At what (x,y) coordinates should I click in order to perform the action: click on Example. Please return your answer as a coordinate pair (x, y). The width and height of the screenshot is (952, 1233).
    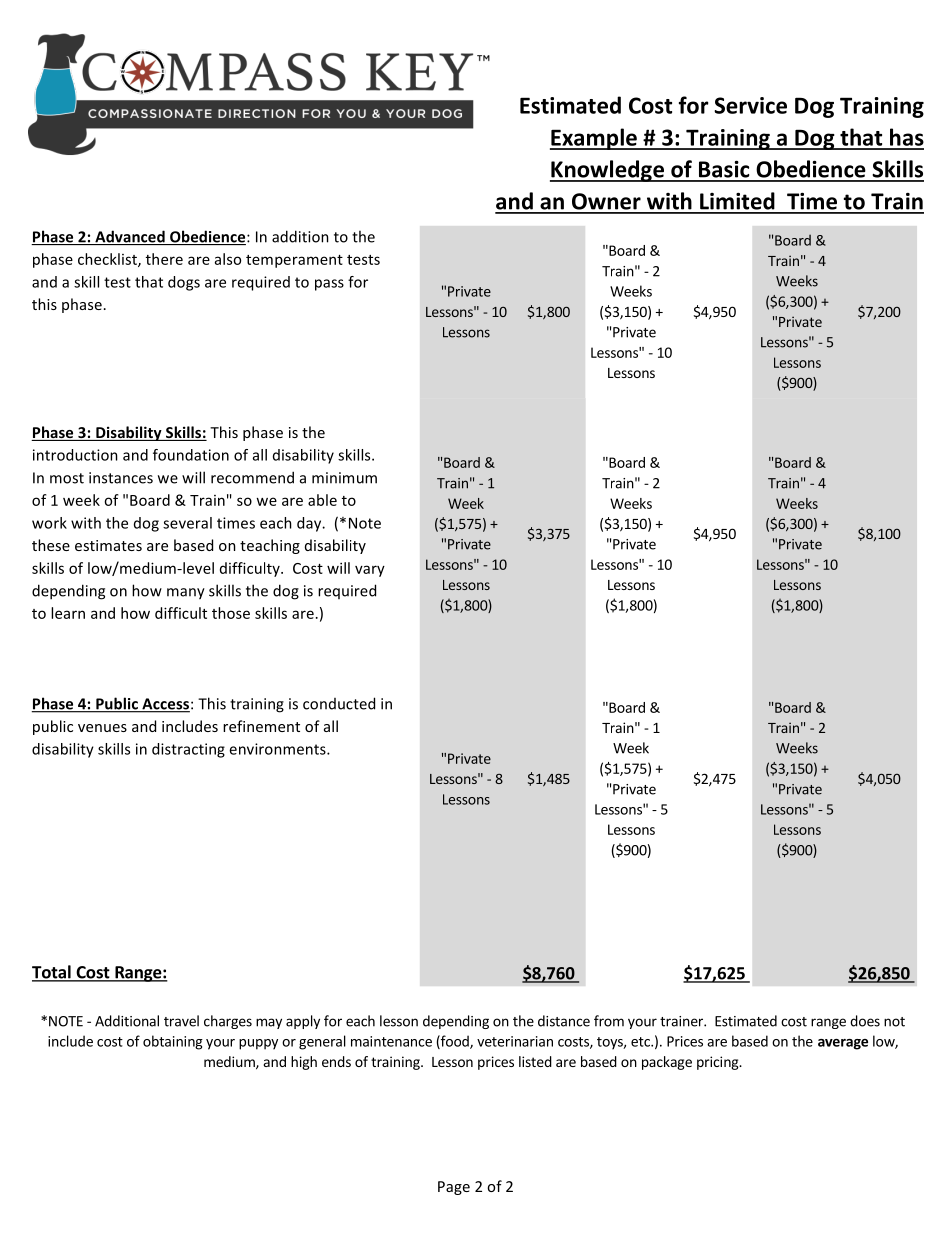
    Looking at the image, I should click on (594, 139).
